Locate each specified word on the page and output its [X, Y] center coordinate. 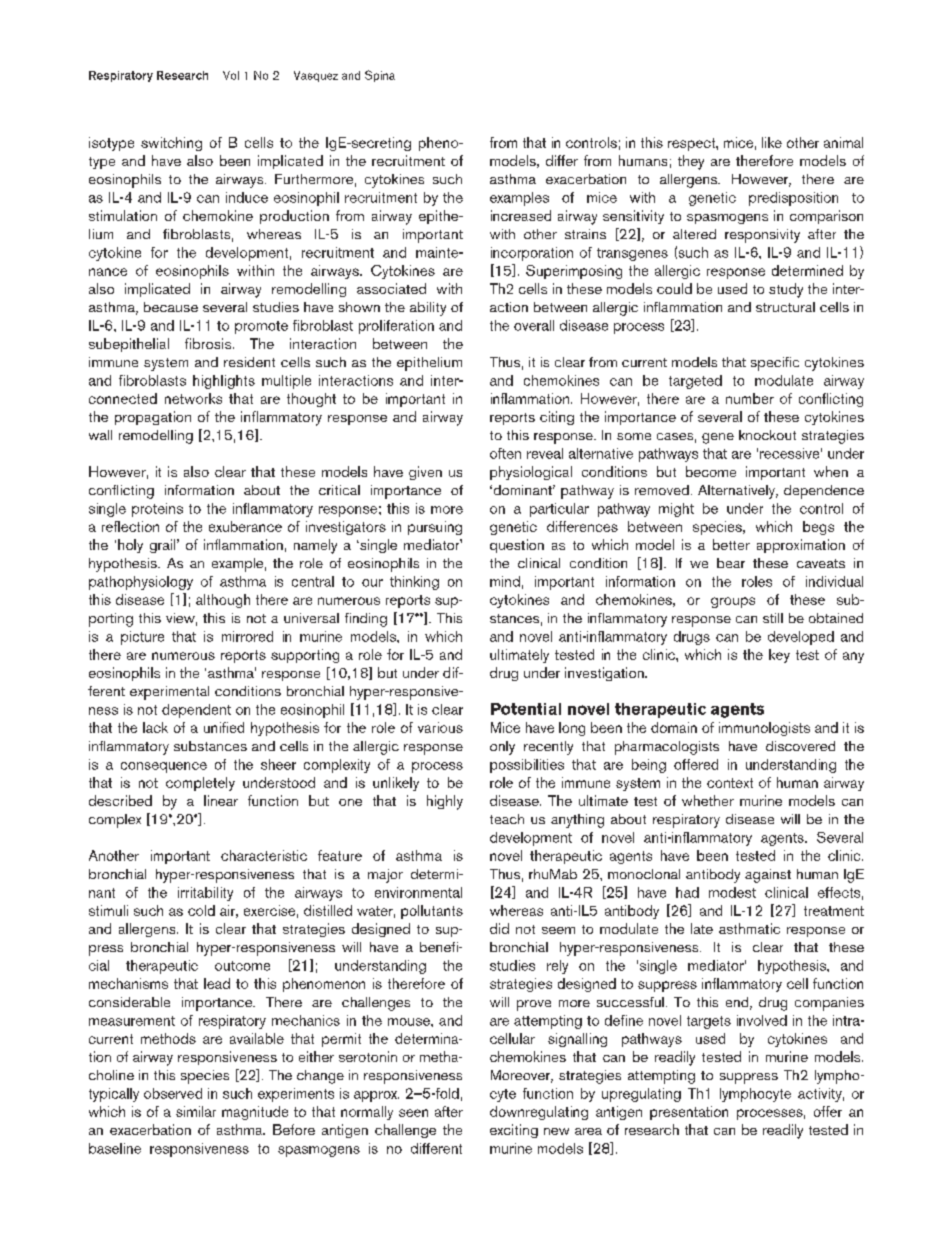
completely [200, 784]
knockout [767, 435]
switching [171, 144]
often [505, 453]
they [691, 162]
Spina [380, 76]
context [730, 783]
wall [100, 435]
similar [196, 1111]
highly [445, 802]
